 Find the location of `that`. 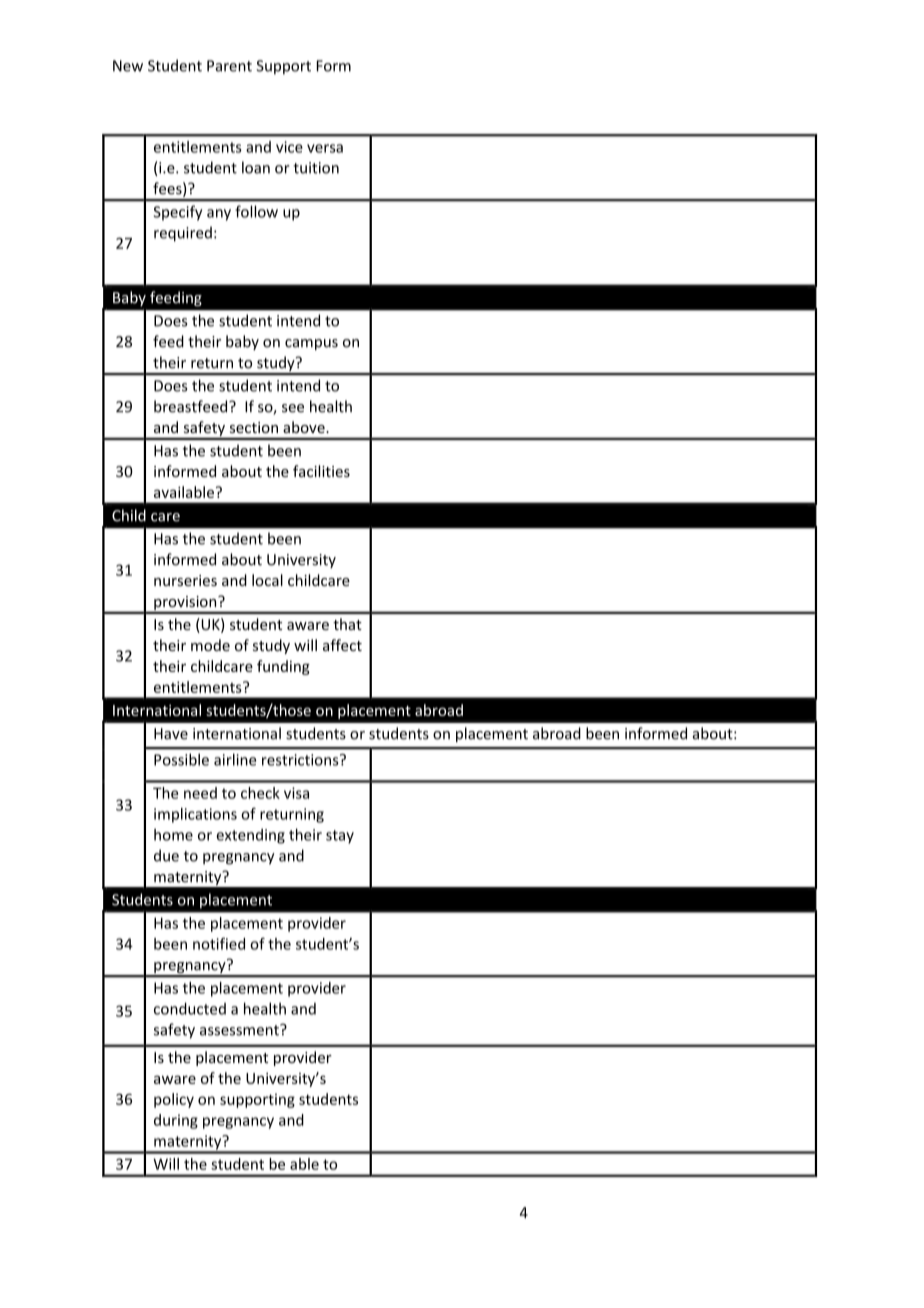

that is located at coordinates (347, 624).
